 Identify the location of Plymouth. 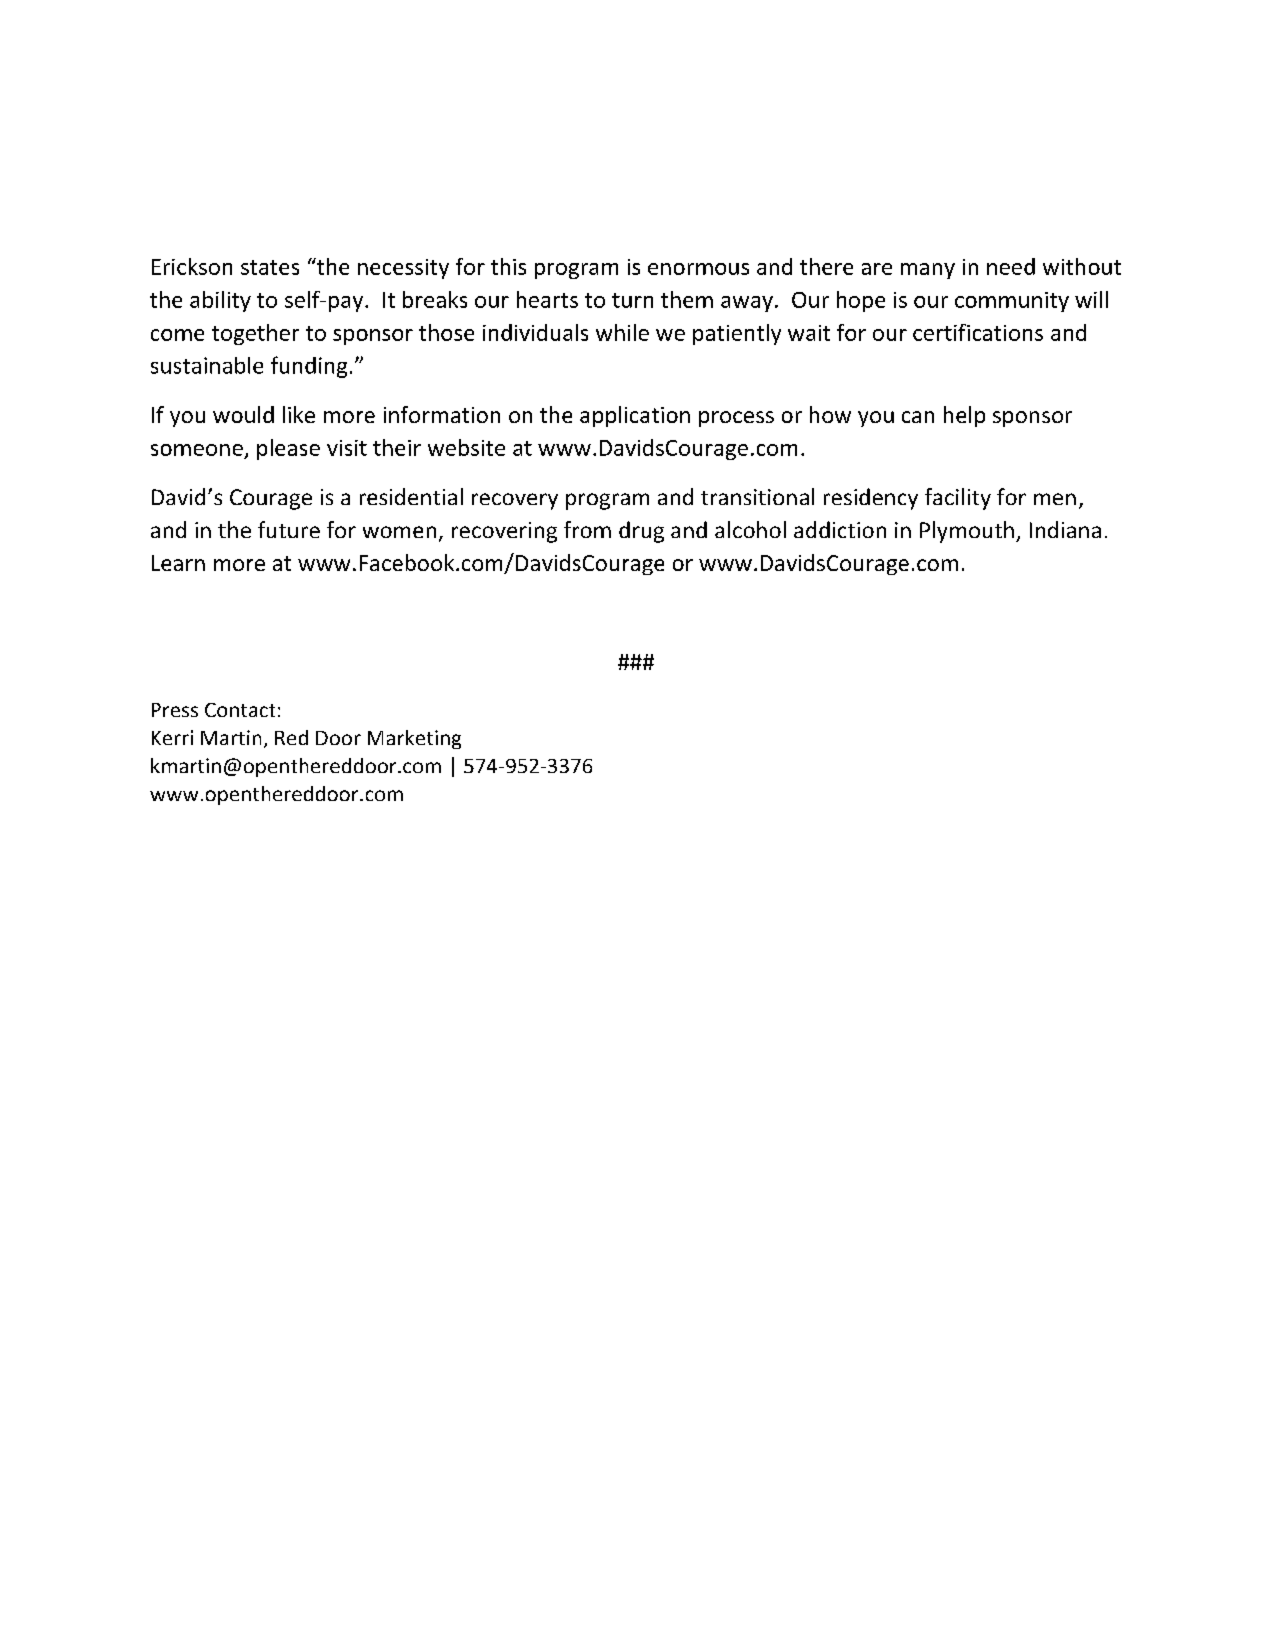
(967, 532).
